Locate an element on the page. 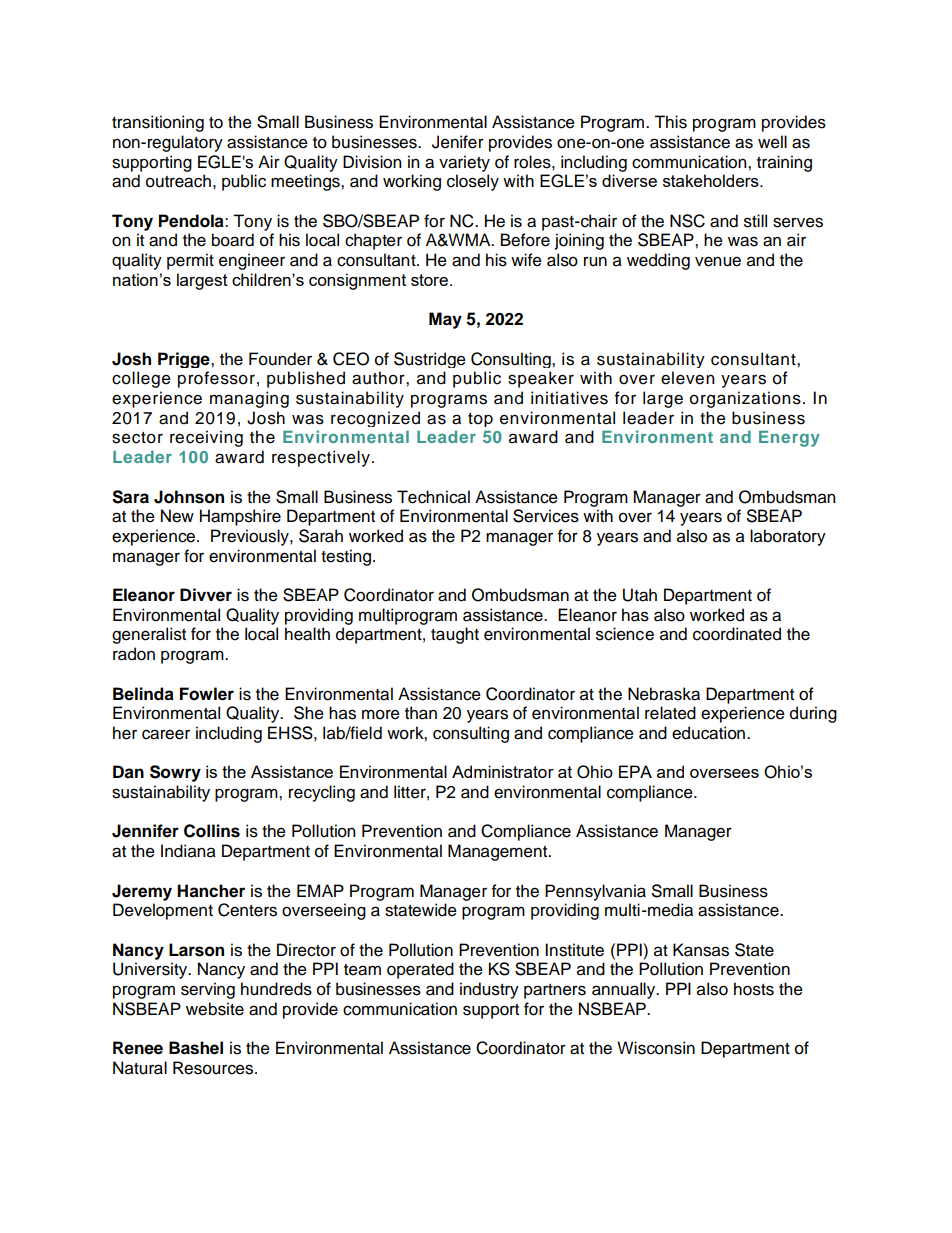 The image size is (952, 1233). Bashel is located at coordinates (196, 1048).
